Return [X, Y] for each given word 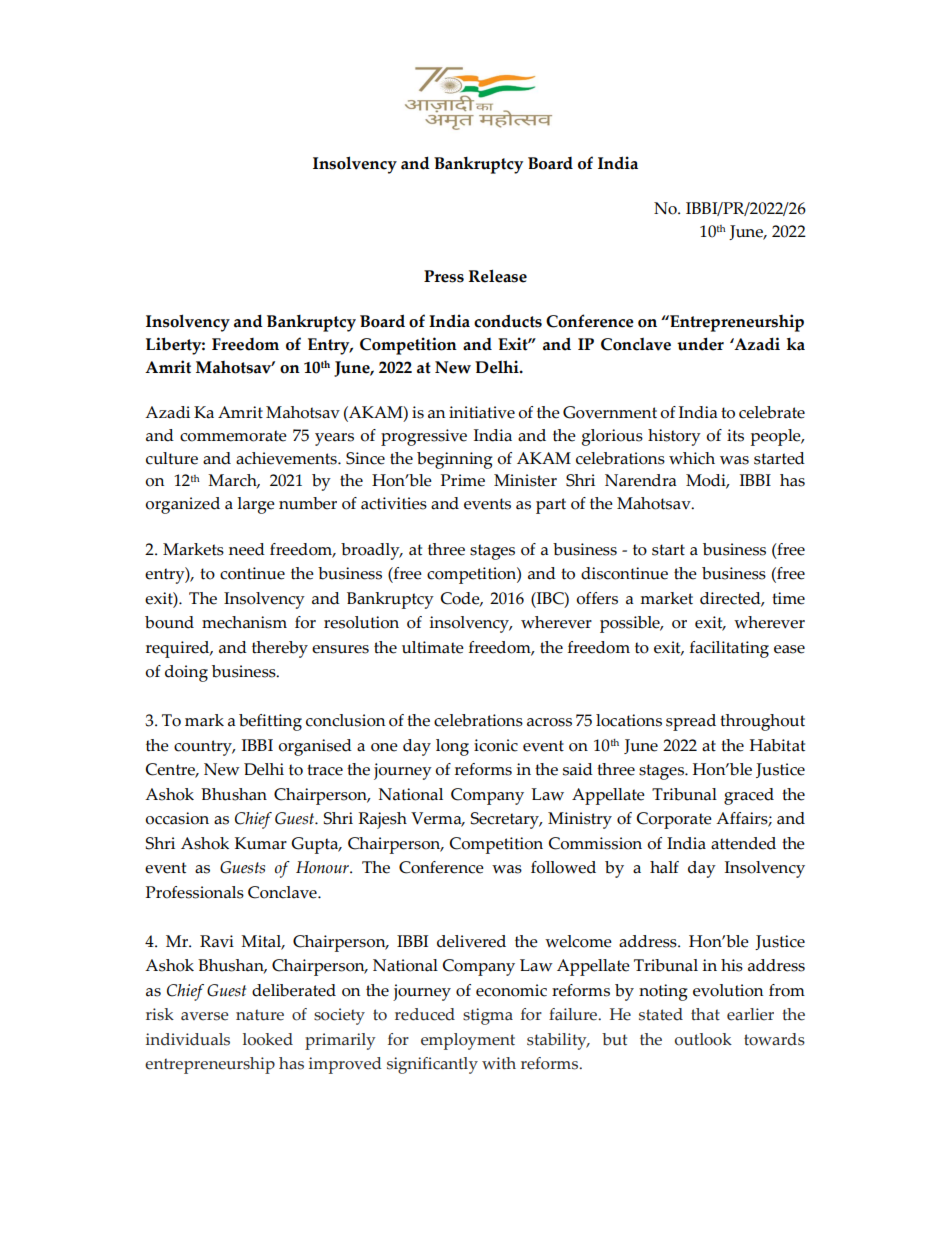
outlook [703, 1039]
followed [563, 867]
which [692, 458]
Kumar [261, 843]
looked [268, 1039]
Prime [463, 480]
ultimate [433, 647]
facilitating [729, 649]
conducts [508, 321]
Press [444, 276]
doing [186, 673]
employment [468, 1041]
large [256, 505]
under [700, 344]
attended [743, 843]
